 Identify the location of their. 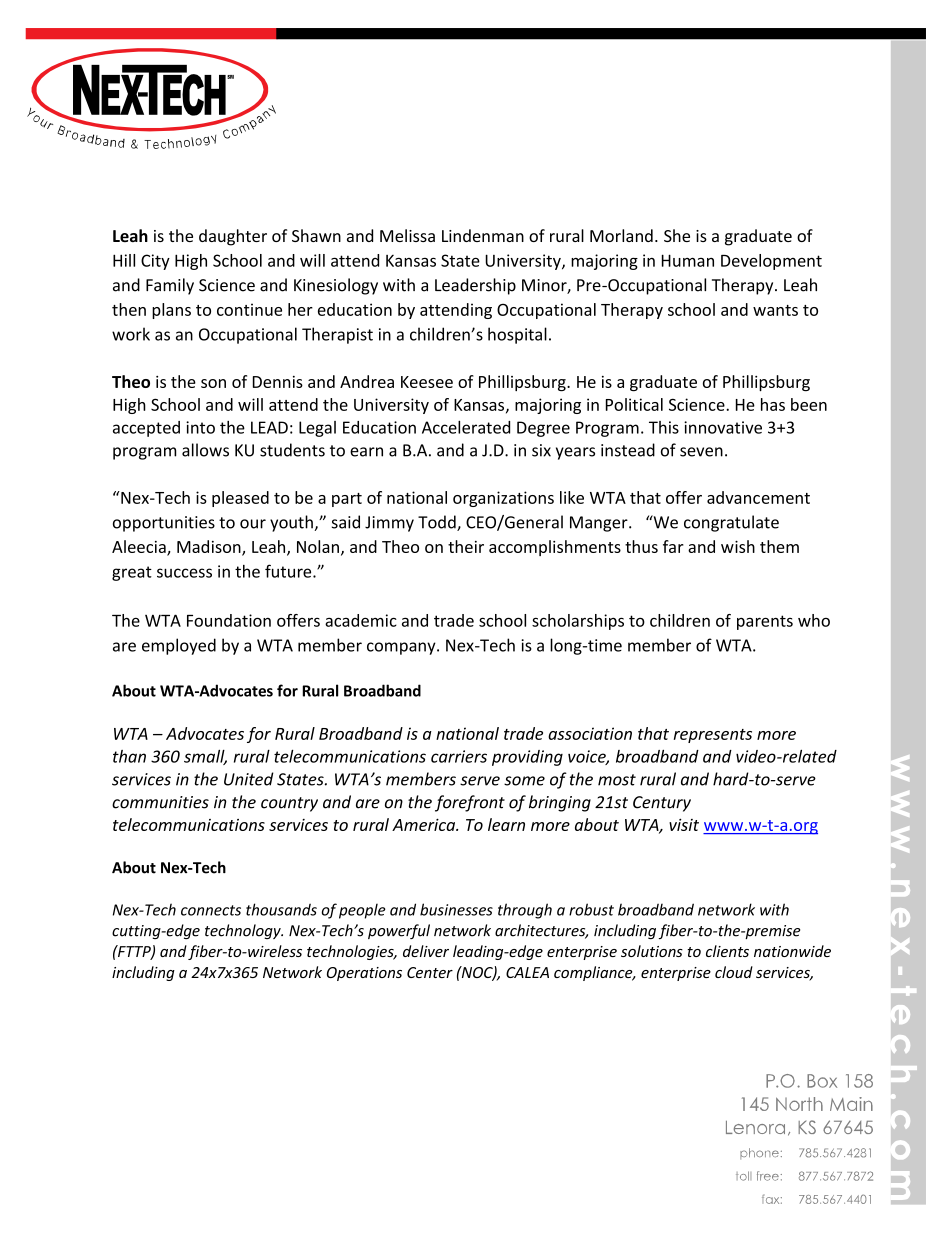
(466, 546).
